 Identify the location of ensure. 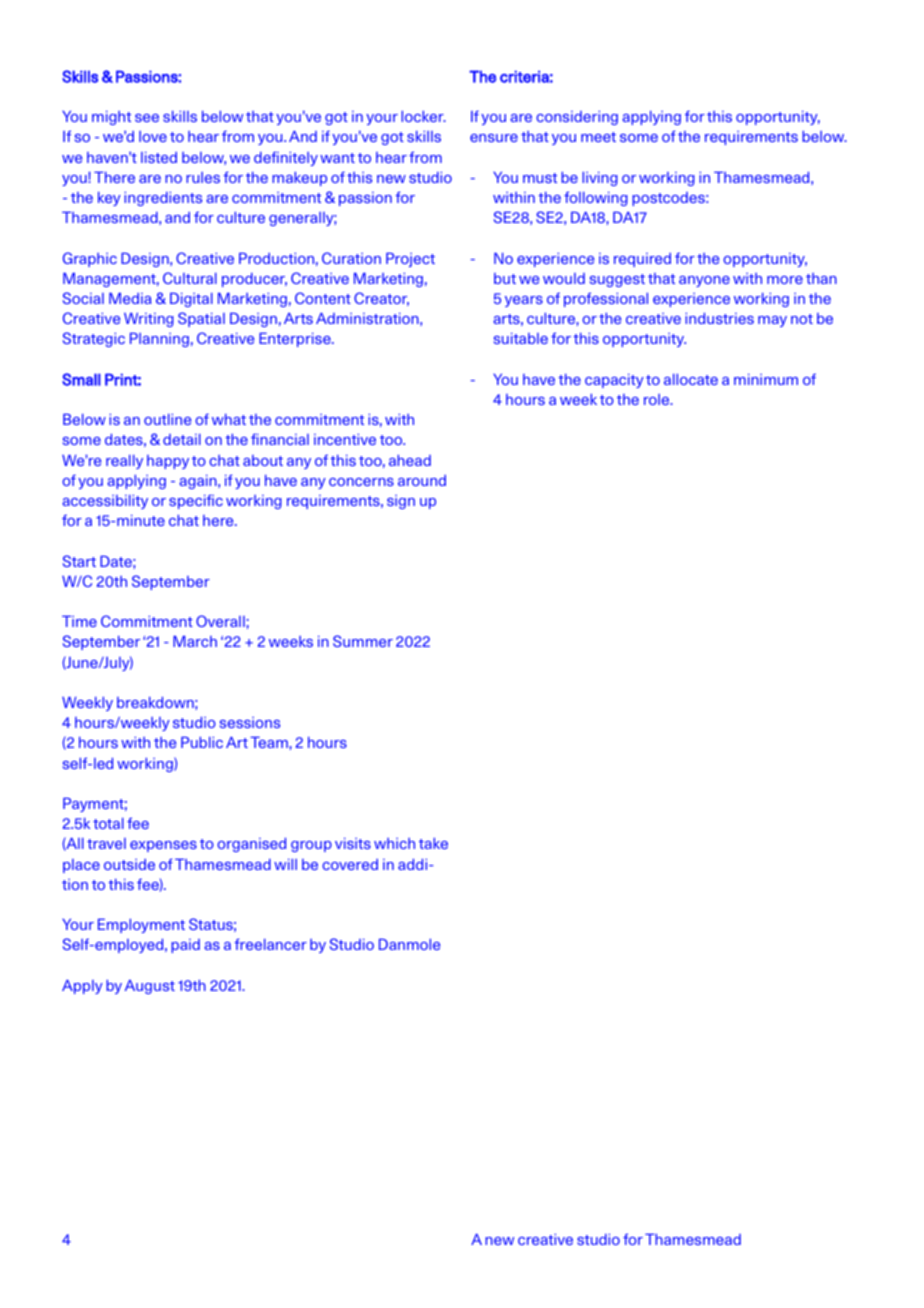
(494, 138).
